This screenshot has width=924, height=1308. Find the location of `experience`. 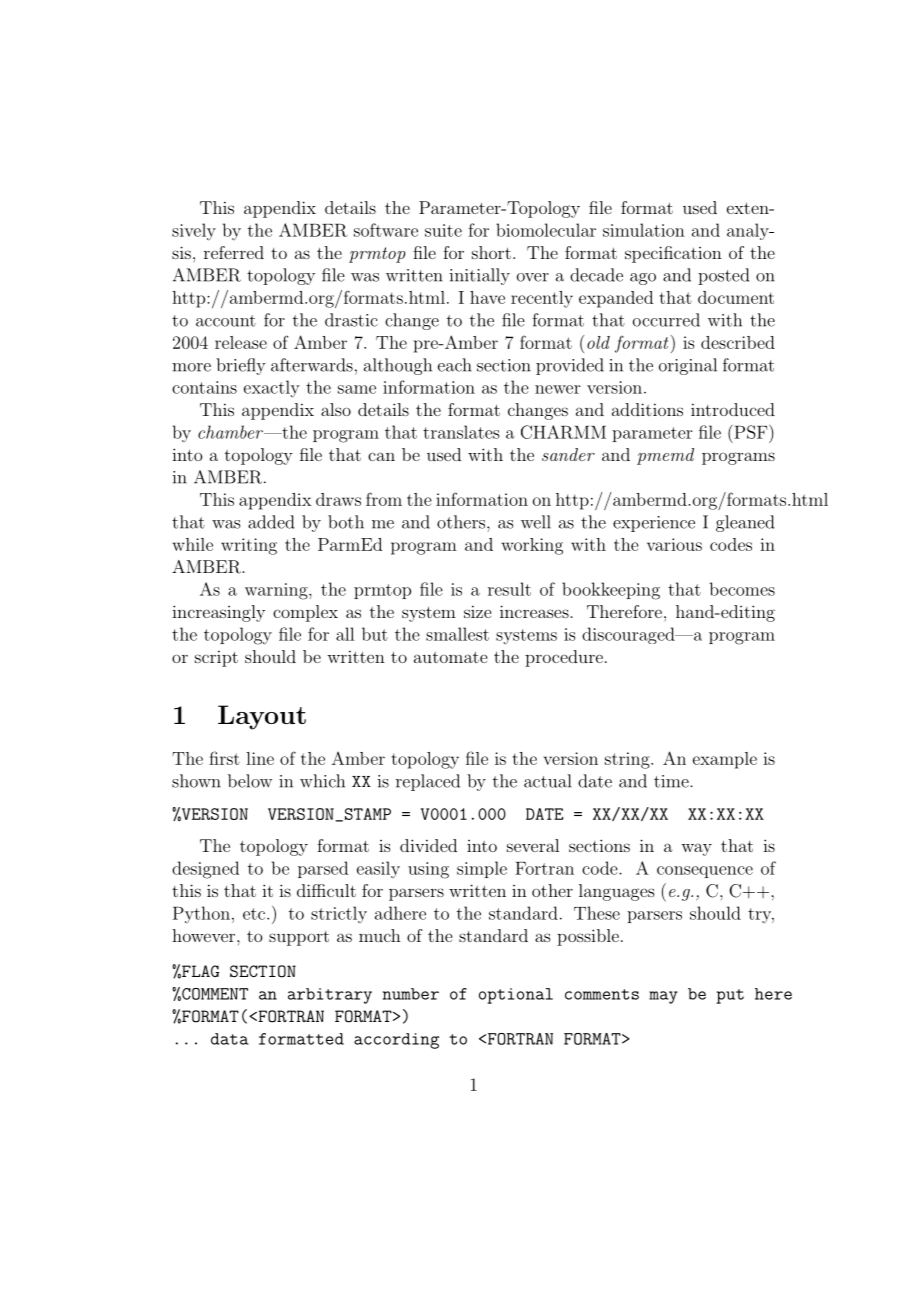

experience is located at coordinates (654, 524).
